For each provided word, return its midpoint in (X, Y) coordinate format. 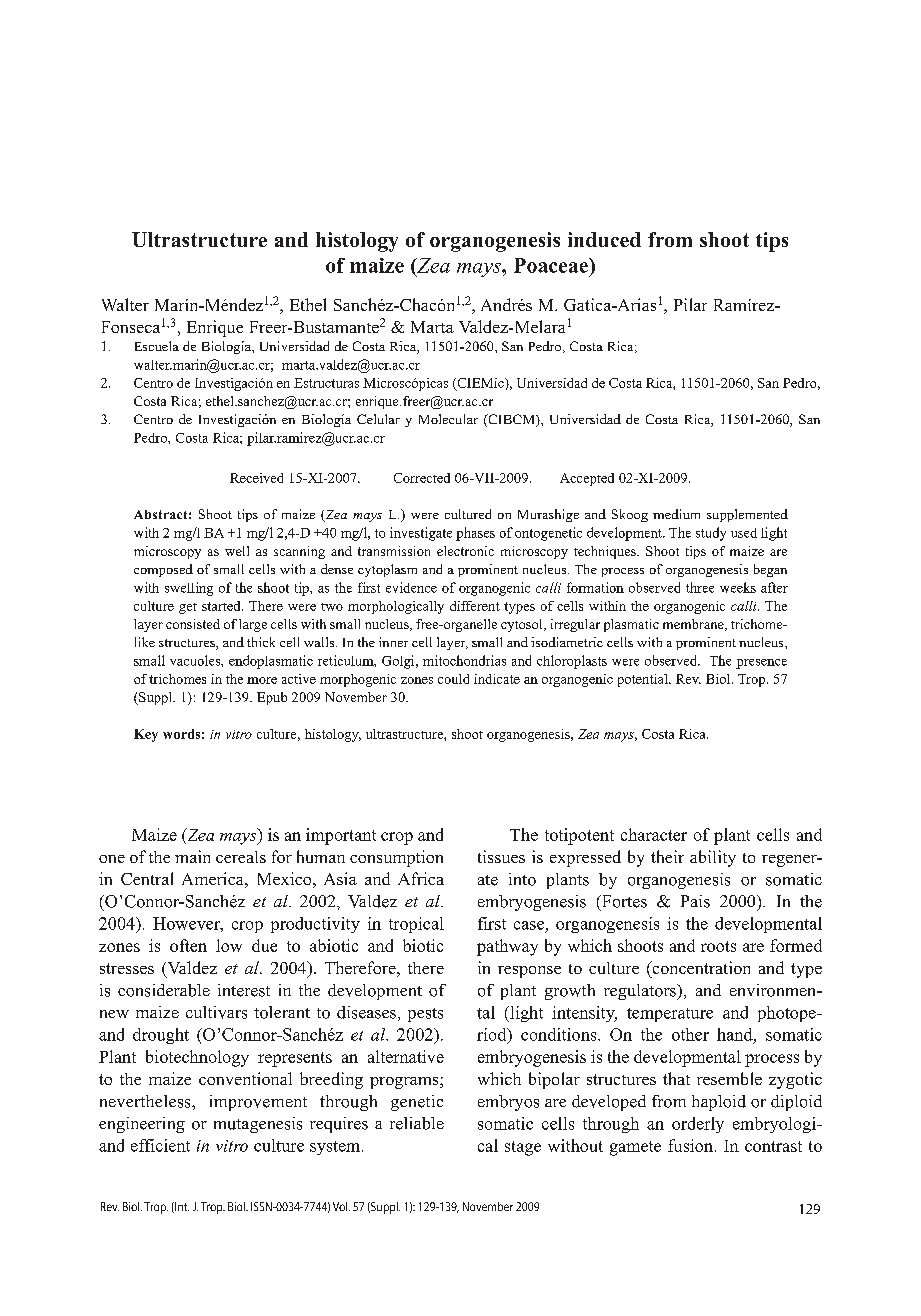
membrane (694, 625)
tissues (501, 856)
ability (713, 858)
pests (425, 1015)
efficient (160, 1145)
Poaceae (552, 265)
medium (676, 514)
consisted (193, 624)
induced (604, 239)
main (192, 856)
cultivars (216, 1012)
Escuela (157, 346)
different (475, 606)
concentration (700, 967)
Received (256, 478)
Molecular (448, 419)
